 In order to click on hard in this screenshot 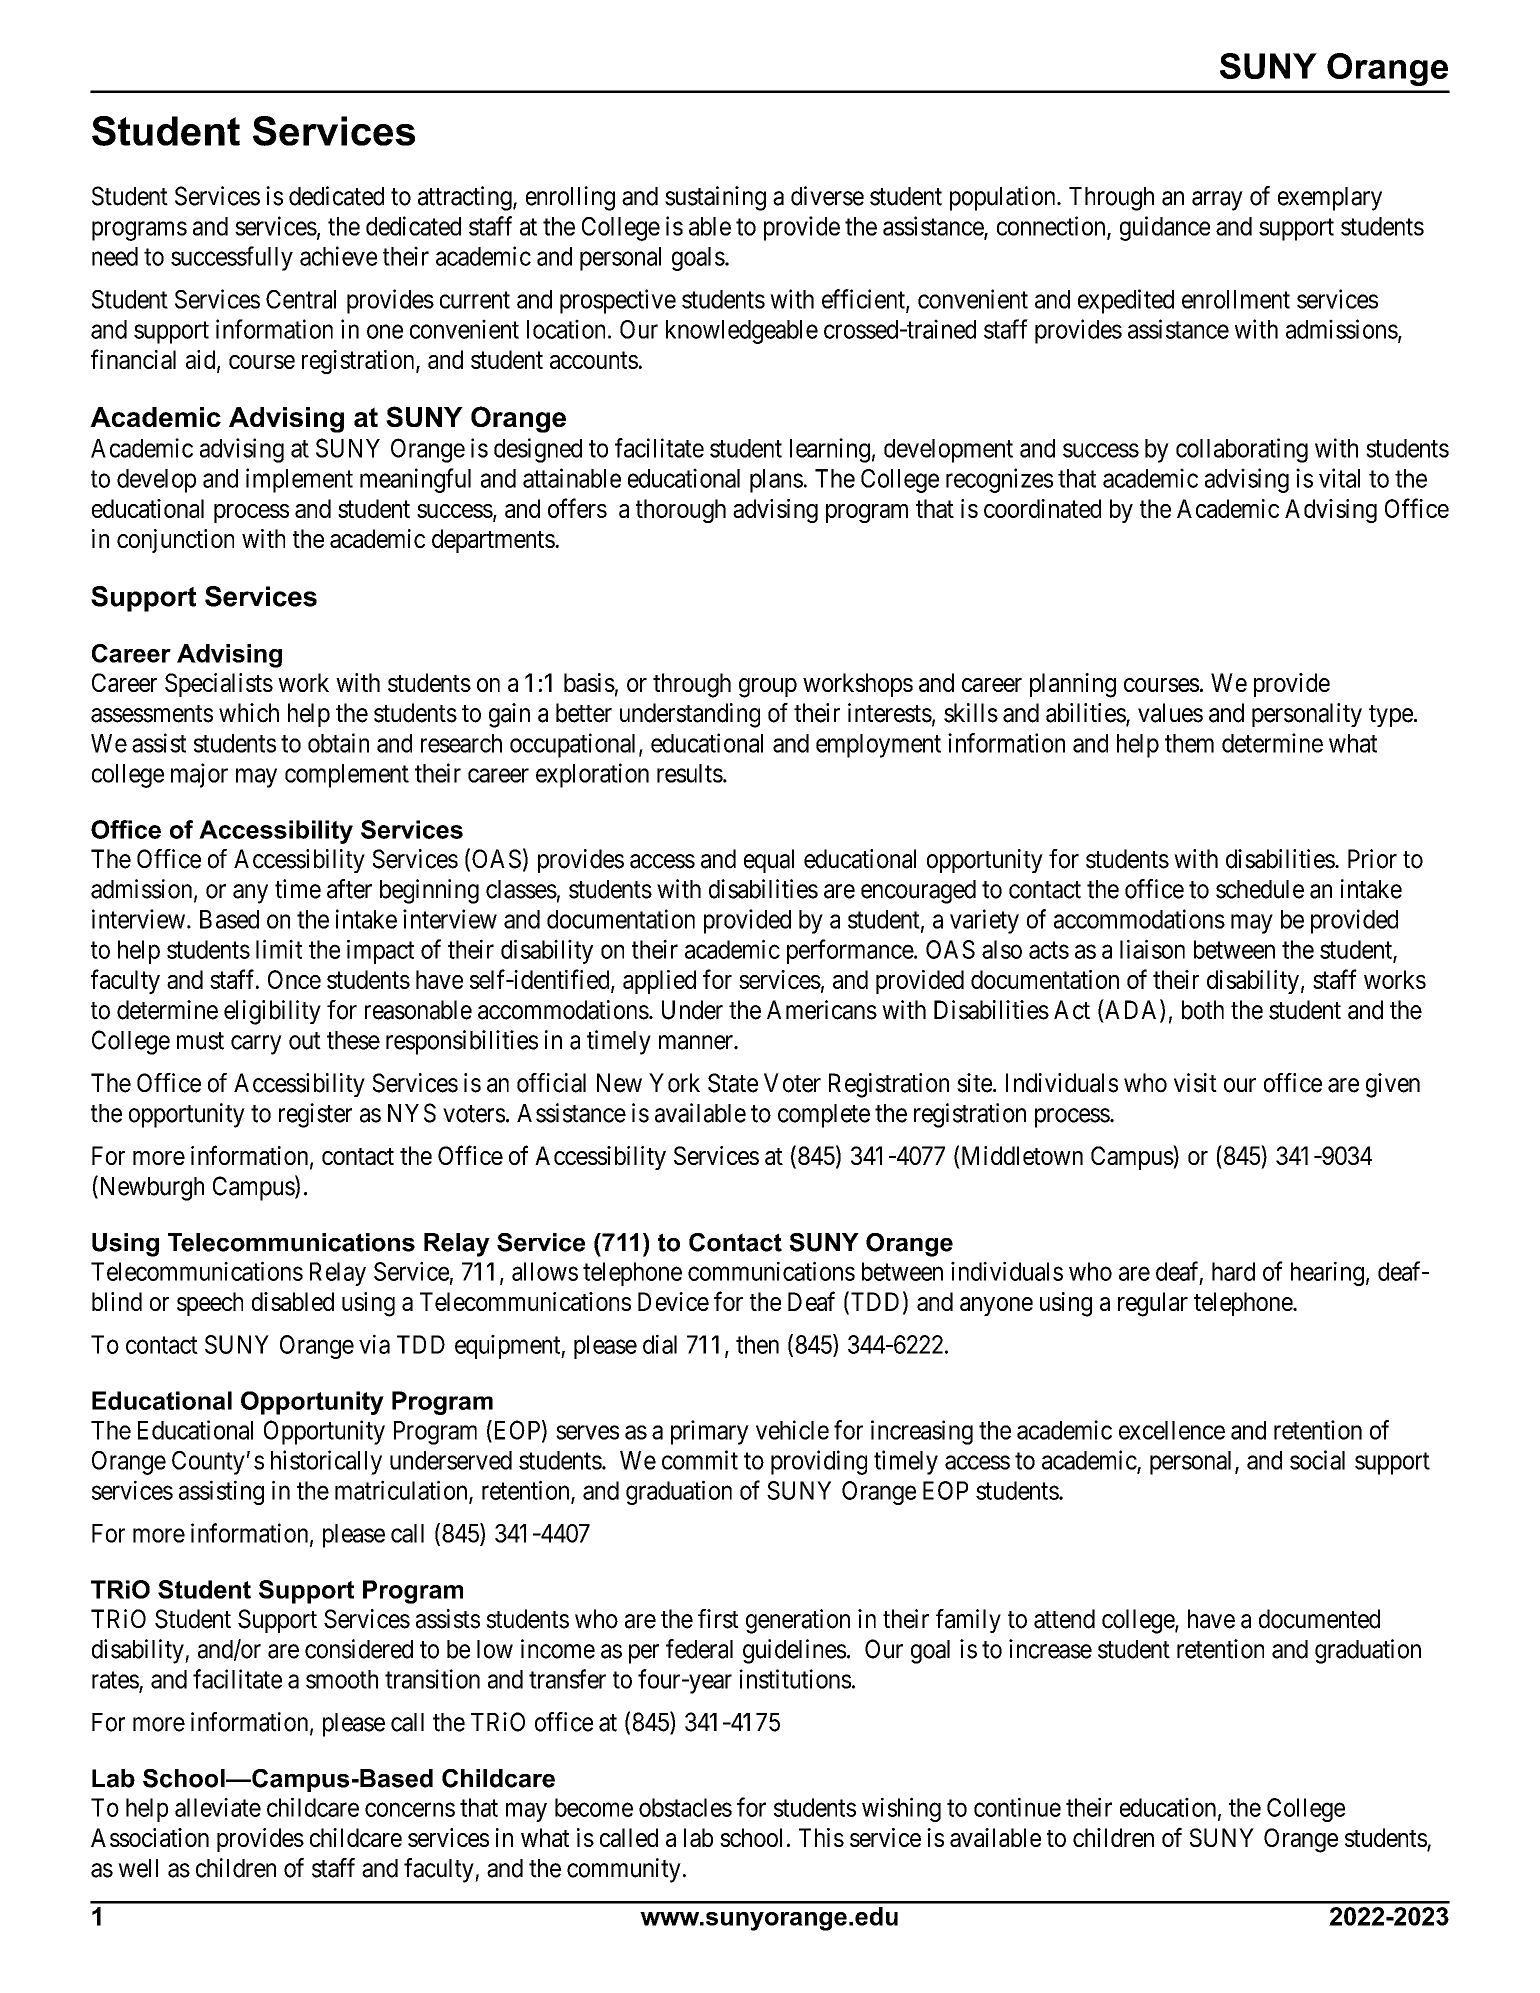, I will do `click(1233, 1271)`.
